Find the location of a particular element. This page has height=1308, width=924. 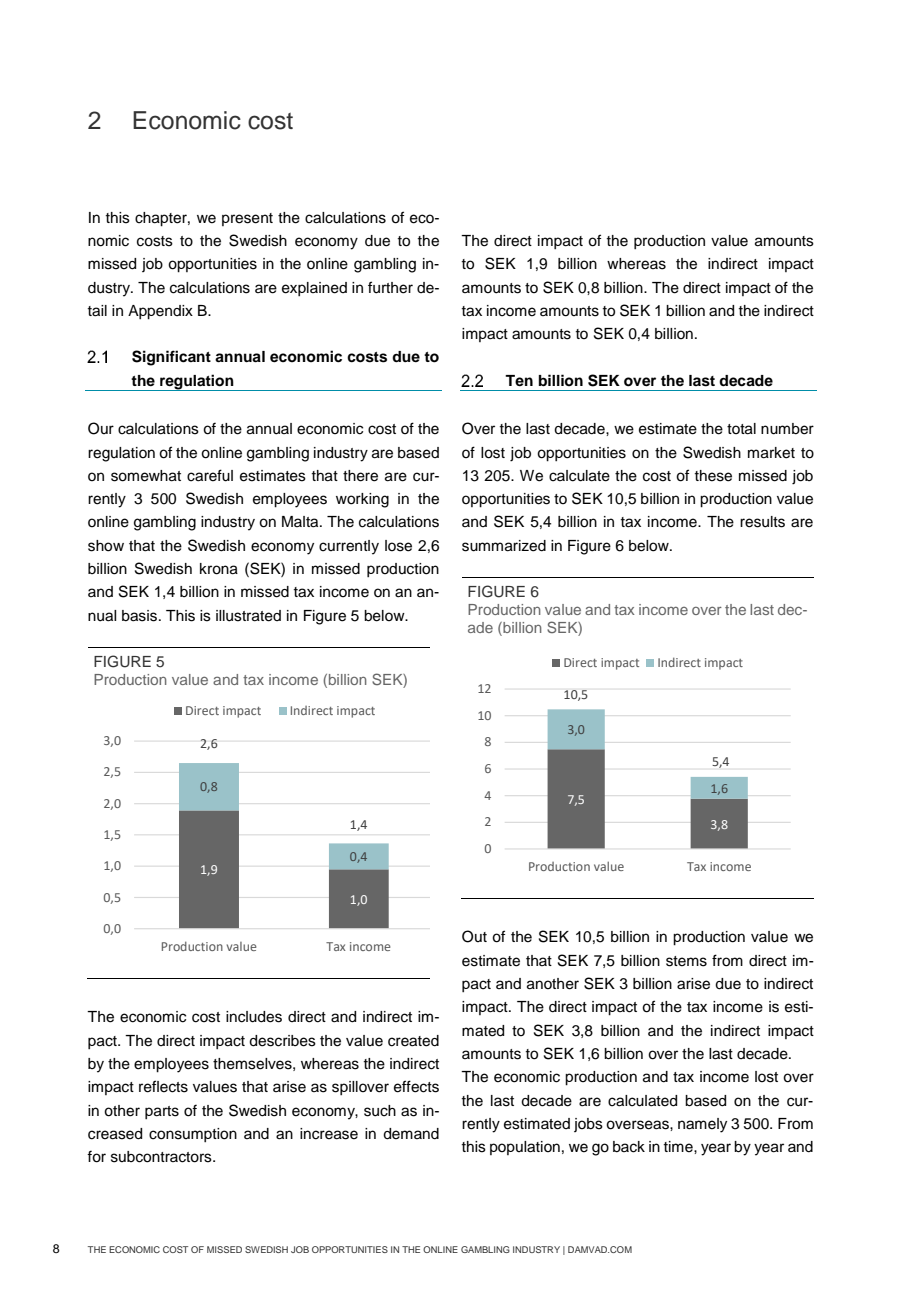

illustrated is located at coordinates (248, 616).
